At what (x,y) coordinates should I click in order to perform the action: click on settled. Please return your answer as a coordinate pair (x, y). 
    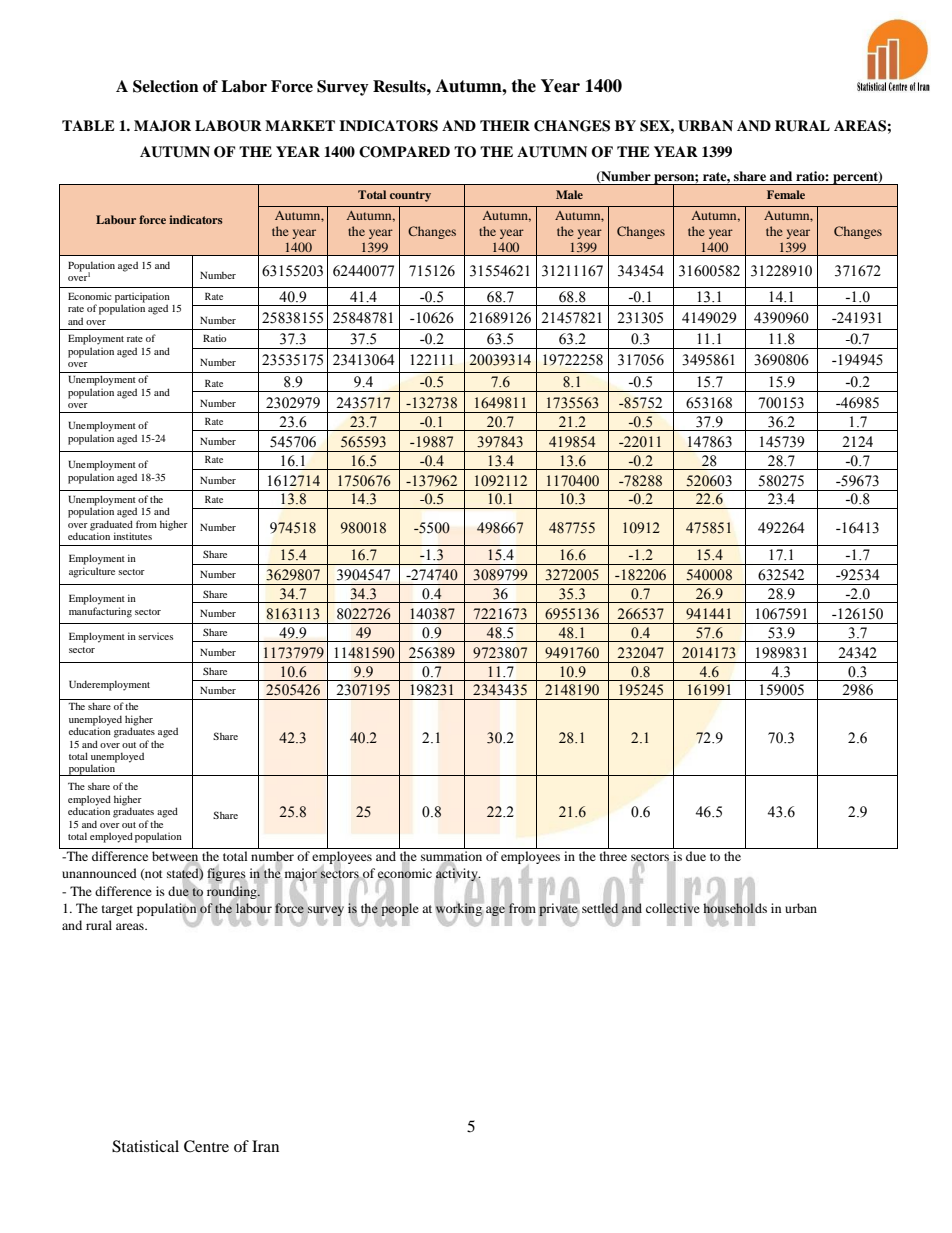
    Looking at the image, I should click on (601, 907).
